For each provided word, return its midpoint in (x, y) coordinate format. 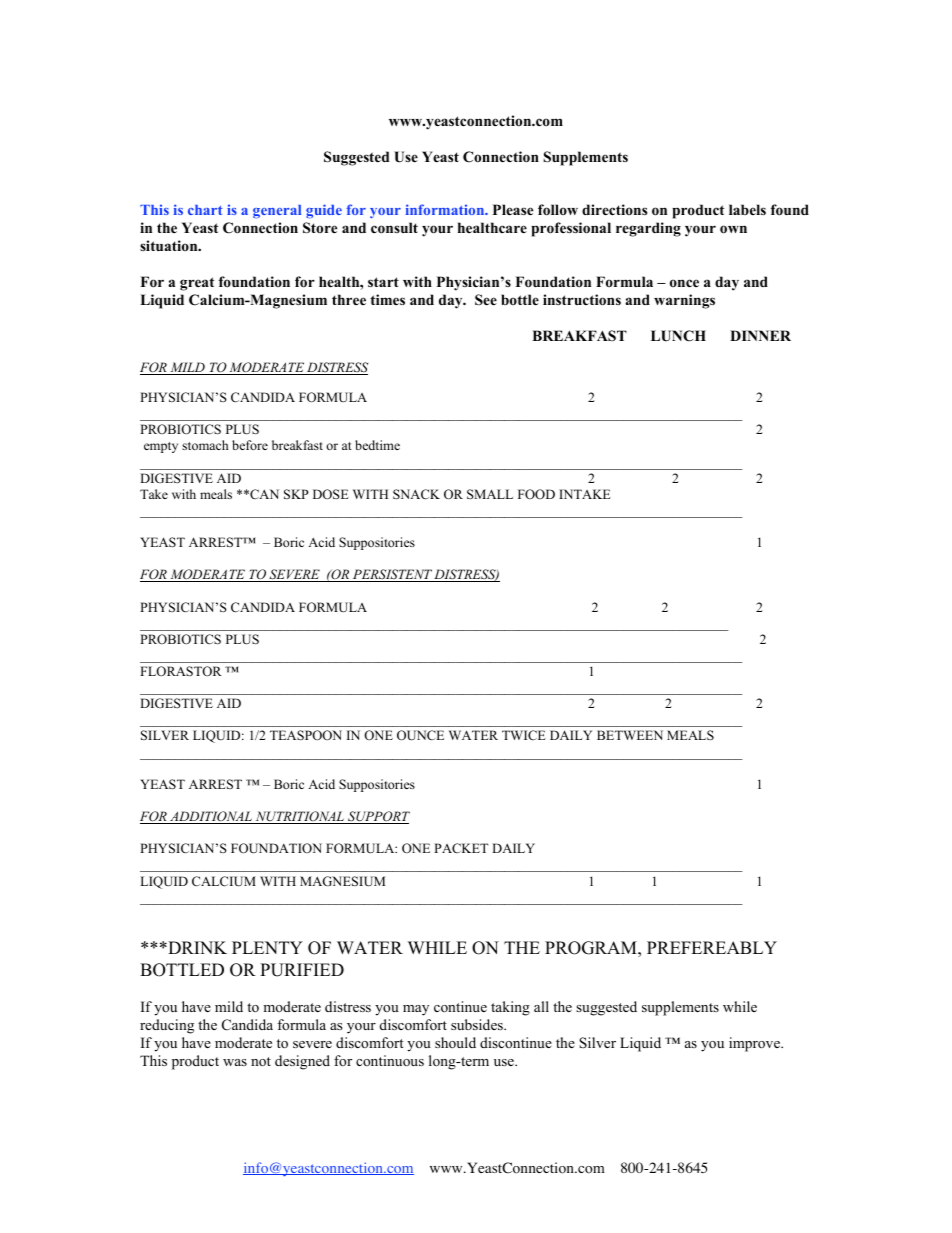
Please (513, 209)
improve (755, 1044)
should (455, 1042)
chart (205, 210)
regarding (648, 229)
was (235, 1062)
